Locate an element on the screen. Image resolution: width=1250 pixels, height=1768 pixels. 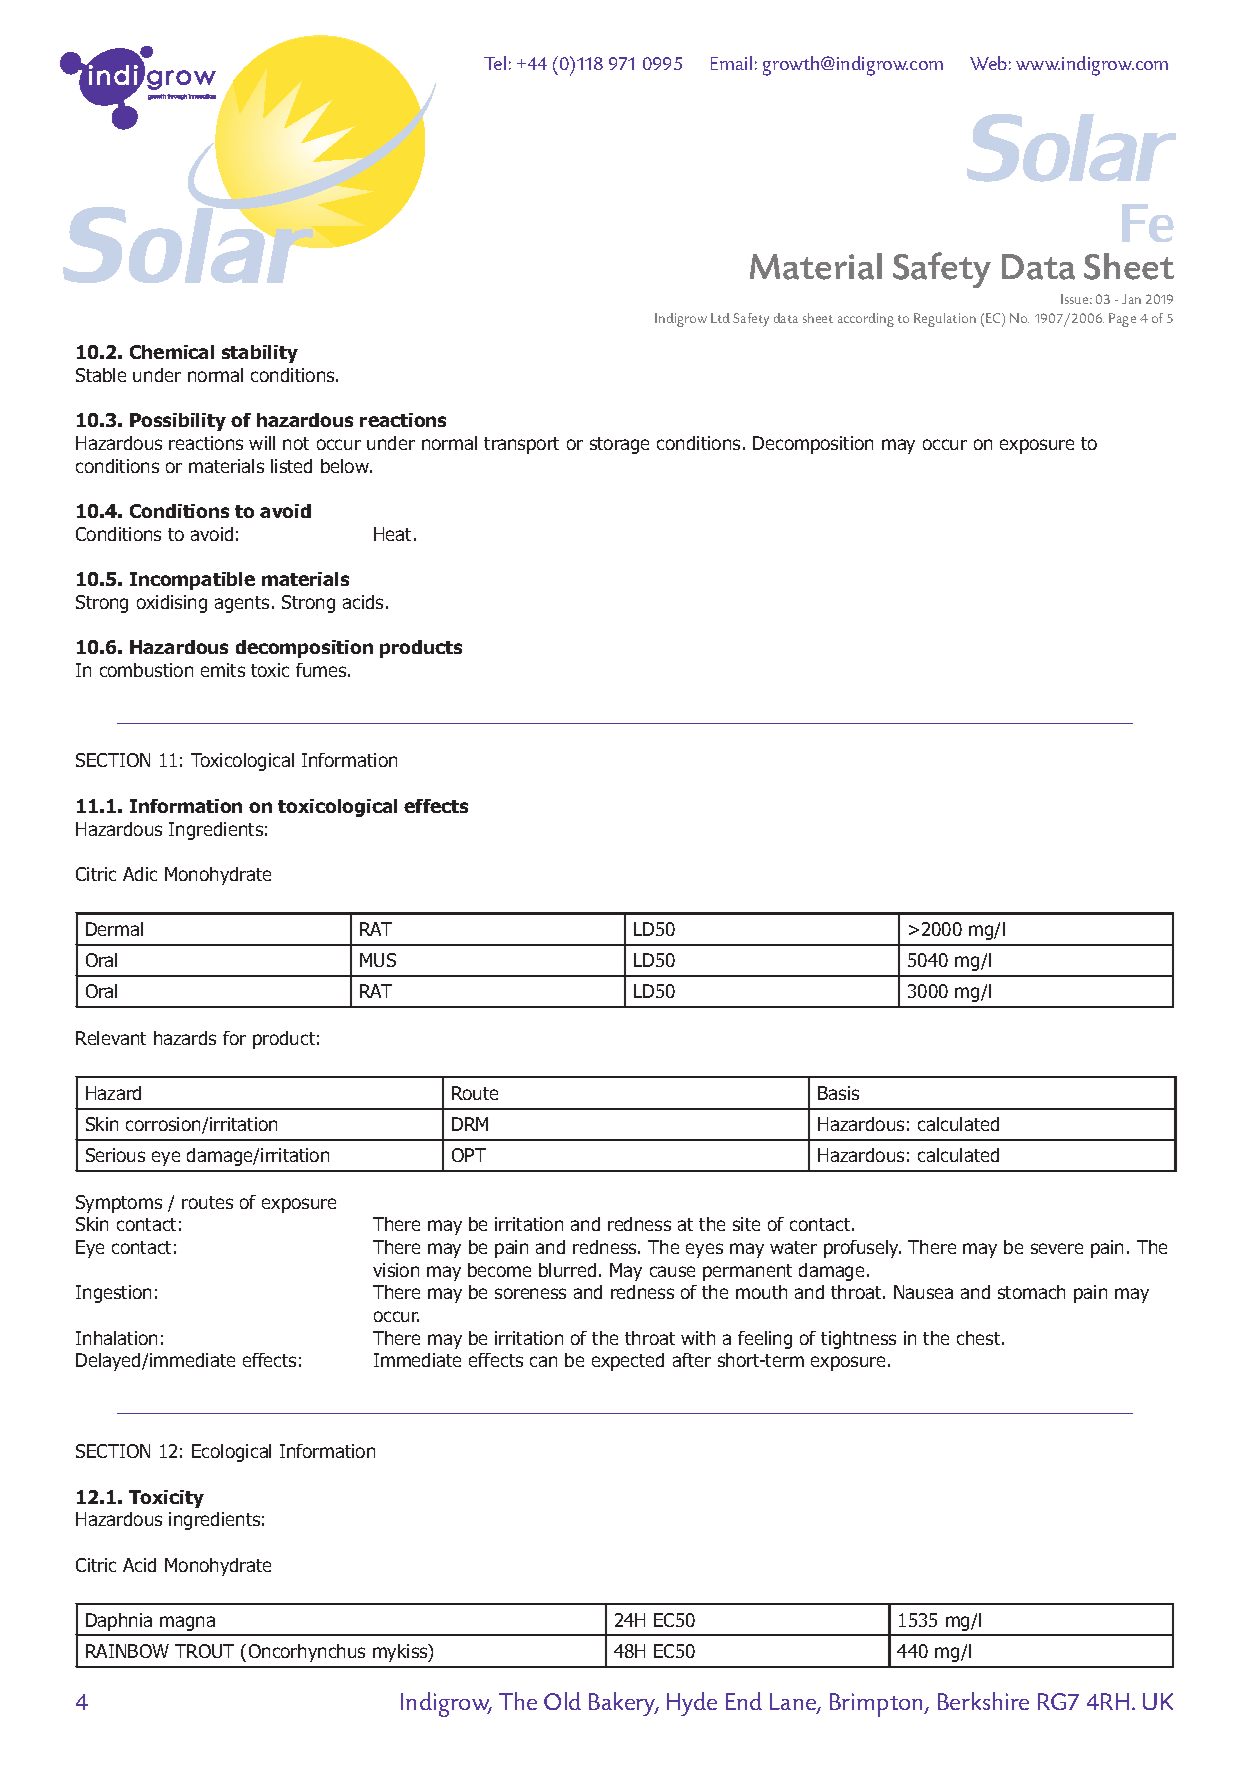
Email is located at coordinates (731, 63).
